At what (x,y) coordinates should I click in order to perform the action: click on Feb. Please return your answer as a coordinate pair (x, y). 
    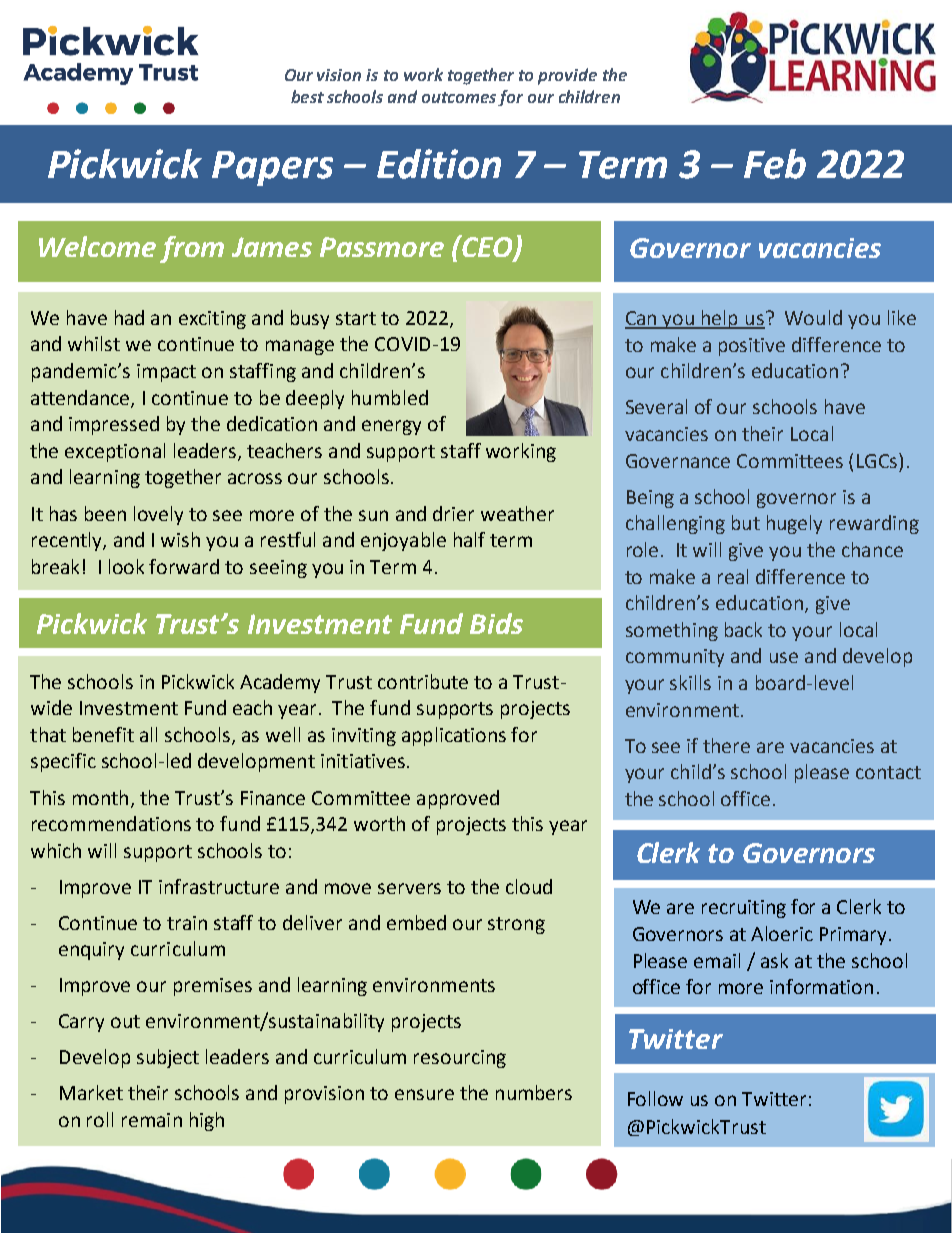
    Looking at the image, I should click on (775, 164).
